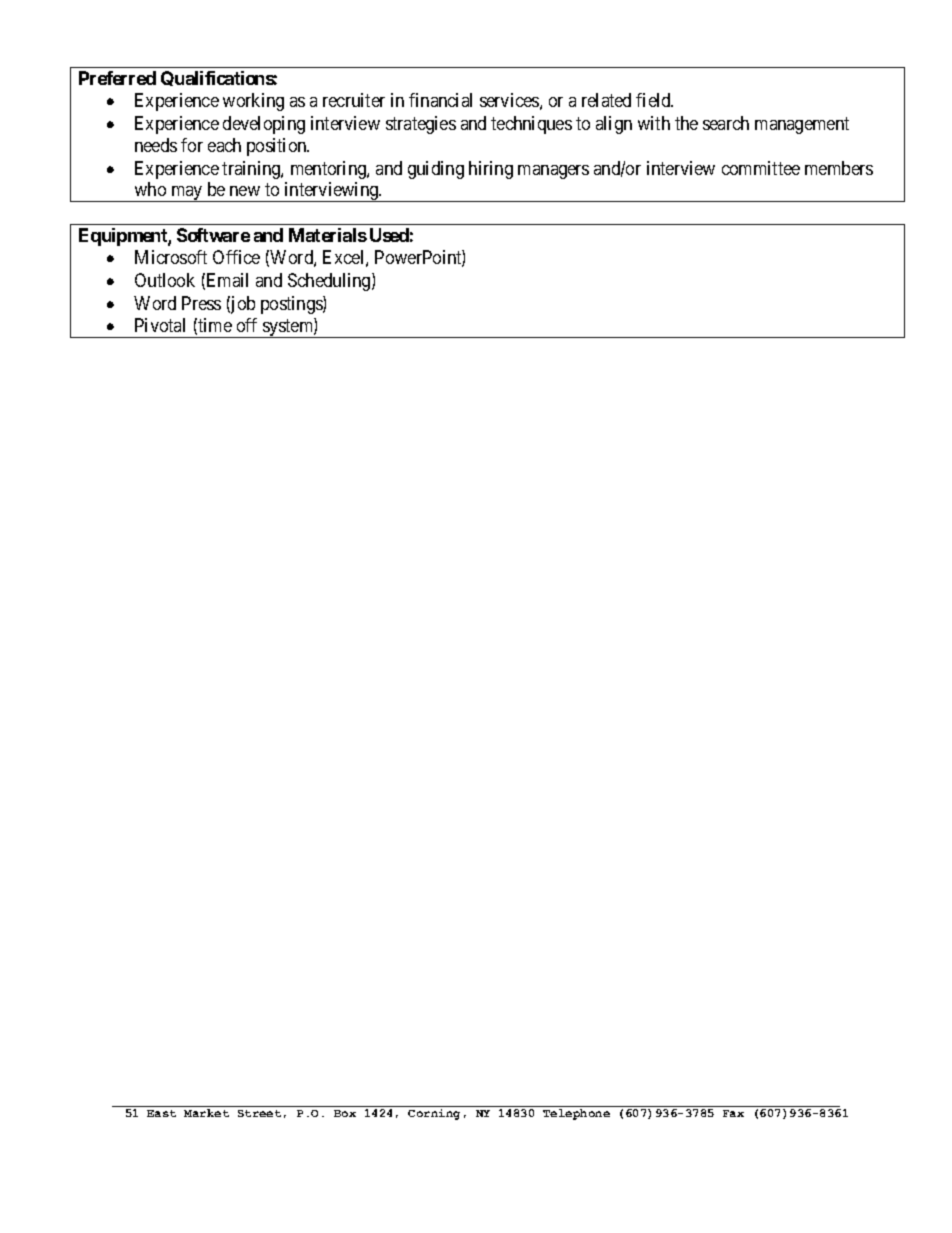  What do you see at coordinates (434, 1114) in the screenshot?
I see `Corning` at bounding box center [434, 1114].
